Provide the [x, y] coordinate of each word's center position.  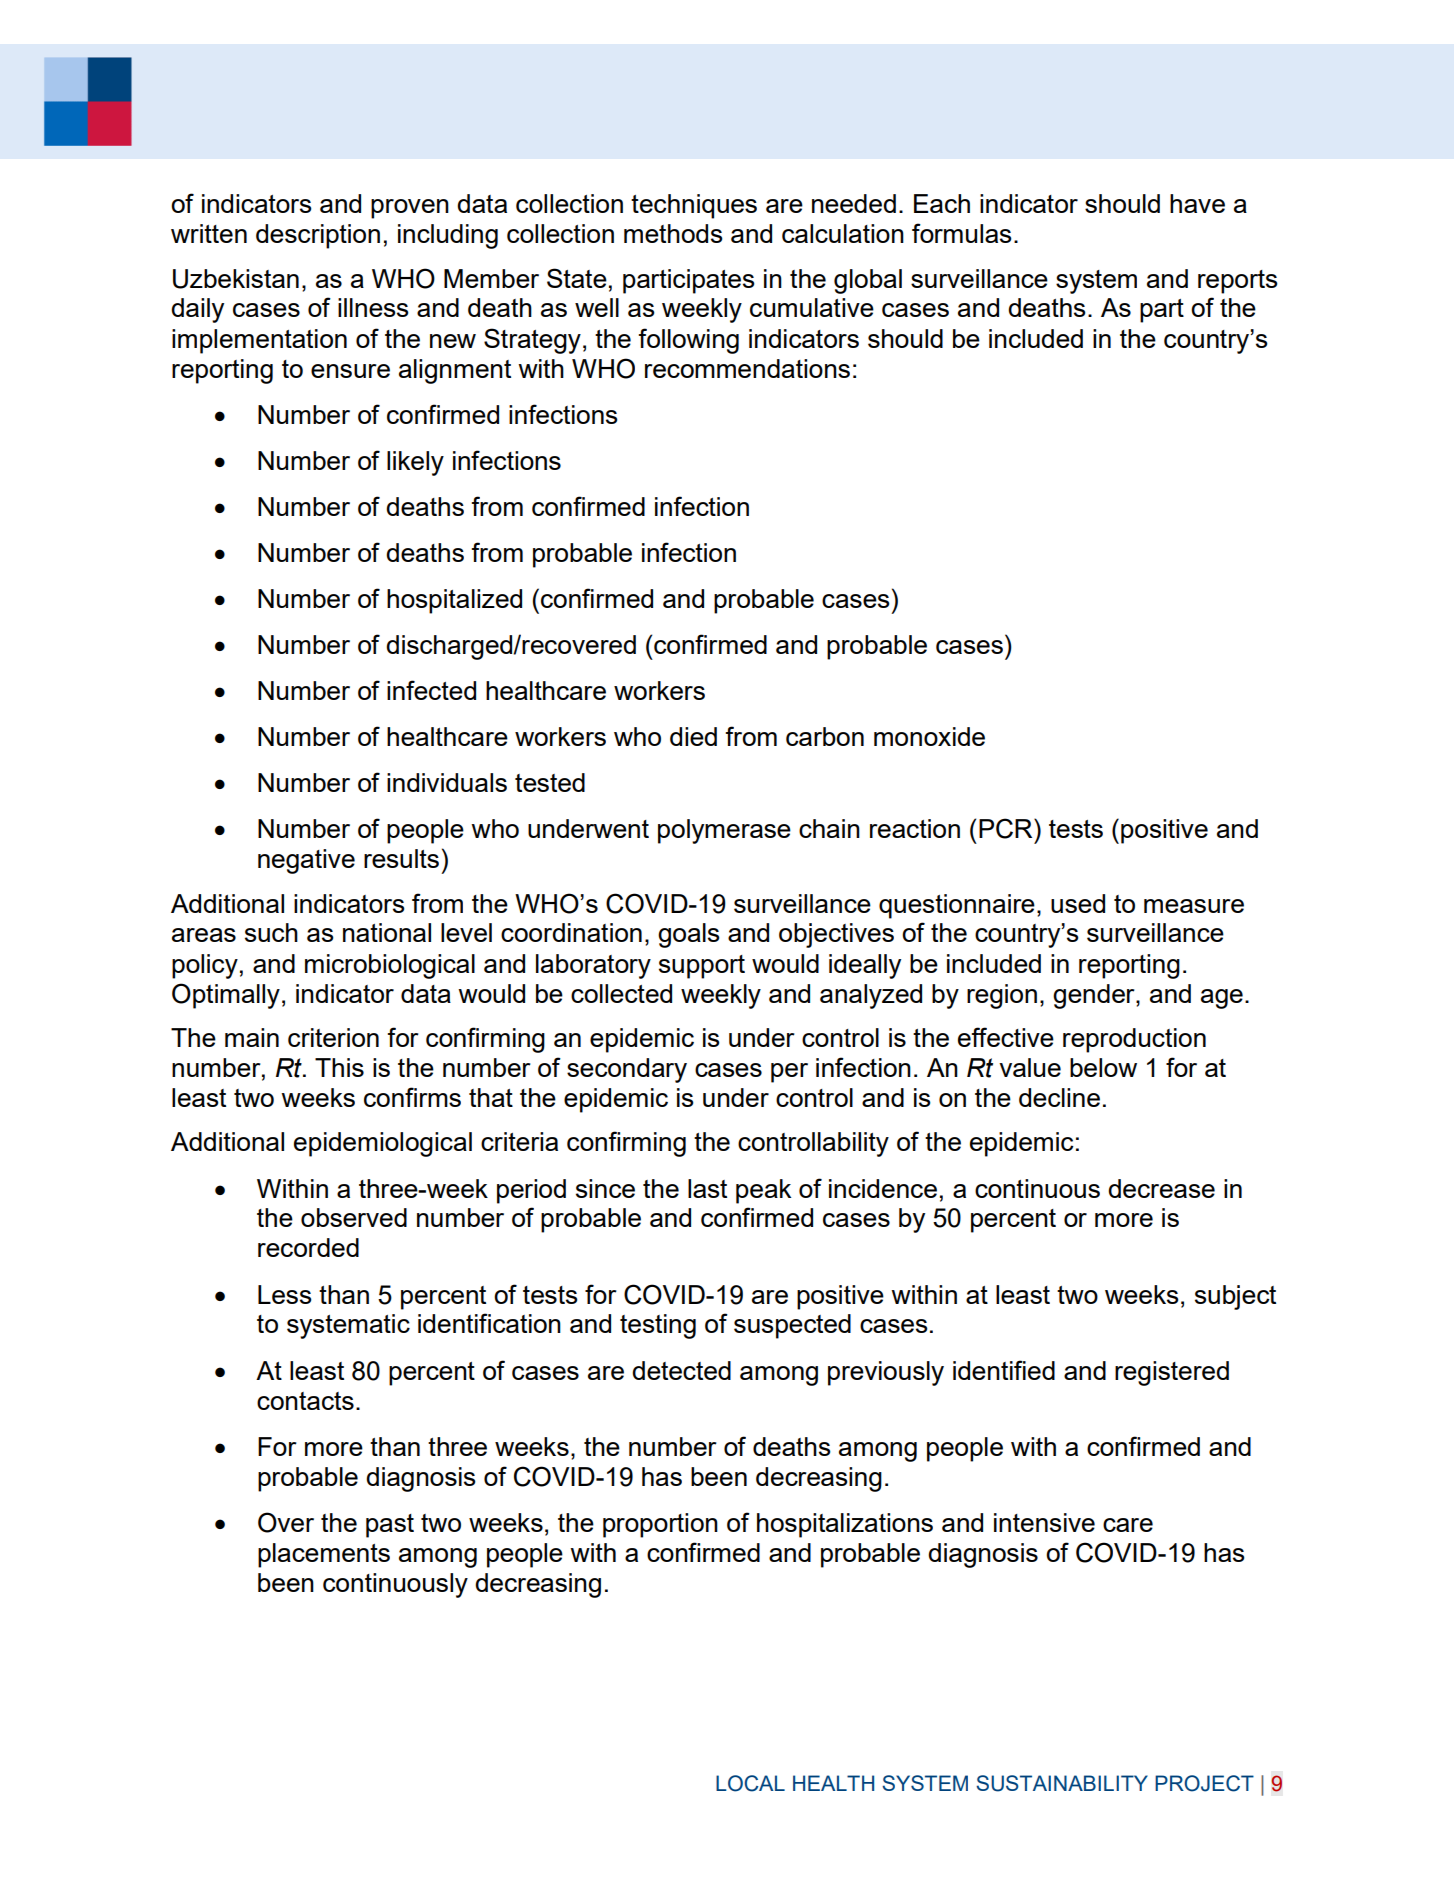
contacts [305, 1401]
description [318, 236]
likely [415, 463]
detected [681, 1370]
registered [1172, 1373]
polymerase [724, 831]
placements [324, 1555]
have [1197, 203]
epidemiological [383, 1144]
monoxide [929, 736]
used [1078, 903]
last [707, 1188]
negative [306, 861]
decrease [1161, 1188]
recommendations [747, 368]
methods [673, 233]
